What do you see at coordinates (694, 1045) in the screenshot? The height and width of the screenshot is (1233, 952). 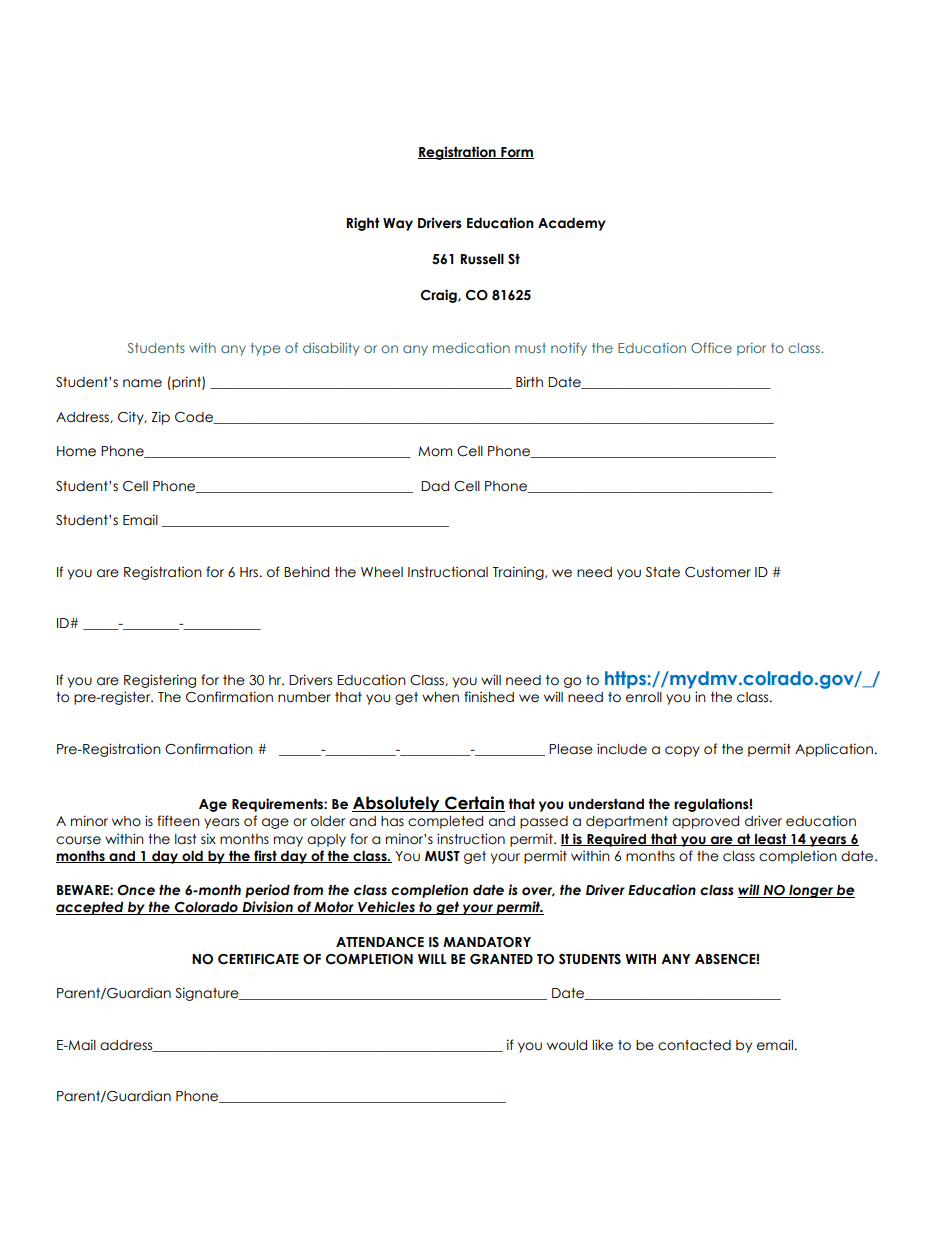 I see `contacted` at bounding box center [694, 1045].
